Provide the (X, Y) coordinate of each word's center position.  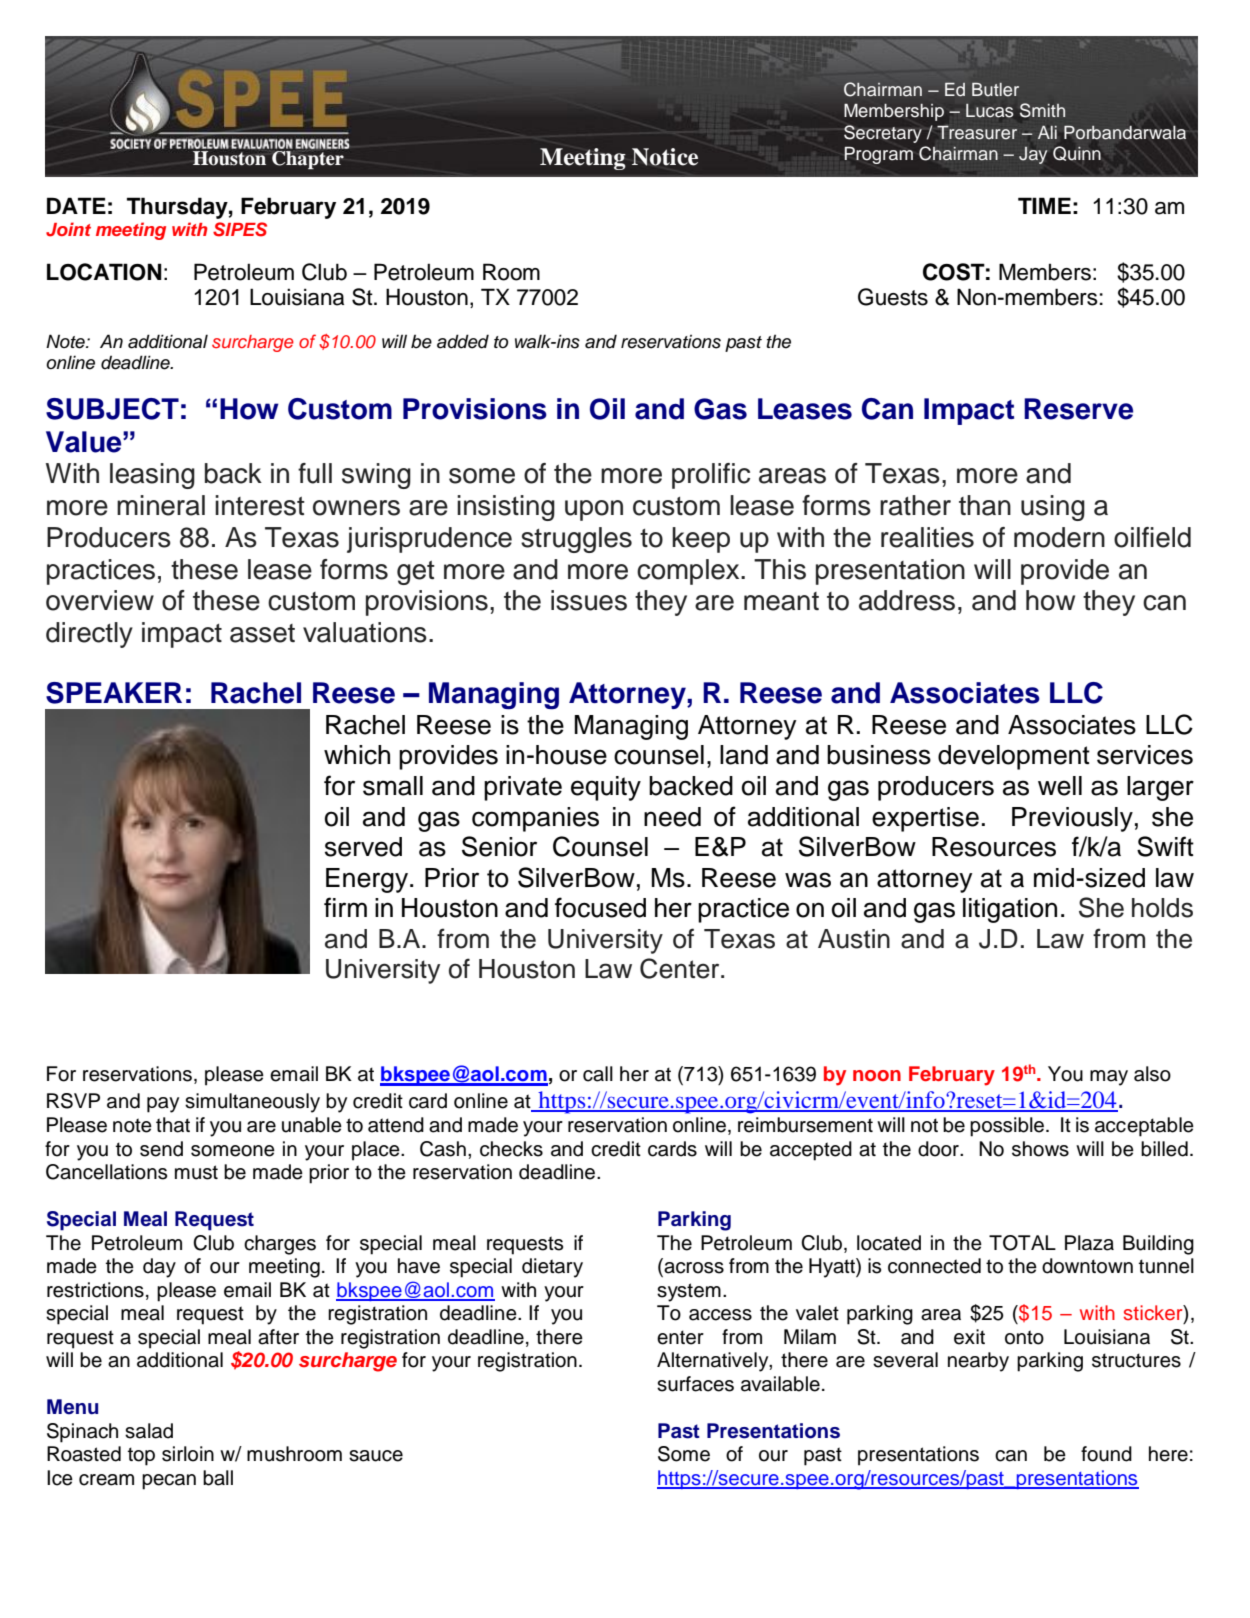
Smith (1042, 110)
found (1106, 1454)
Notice (665, 157)
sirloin (188, 1454)
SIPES (240, 229)
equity (606, 788)
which (357, 755)
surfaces (695, 1384)
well (1060, 786)
